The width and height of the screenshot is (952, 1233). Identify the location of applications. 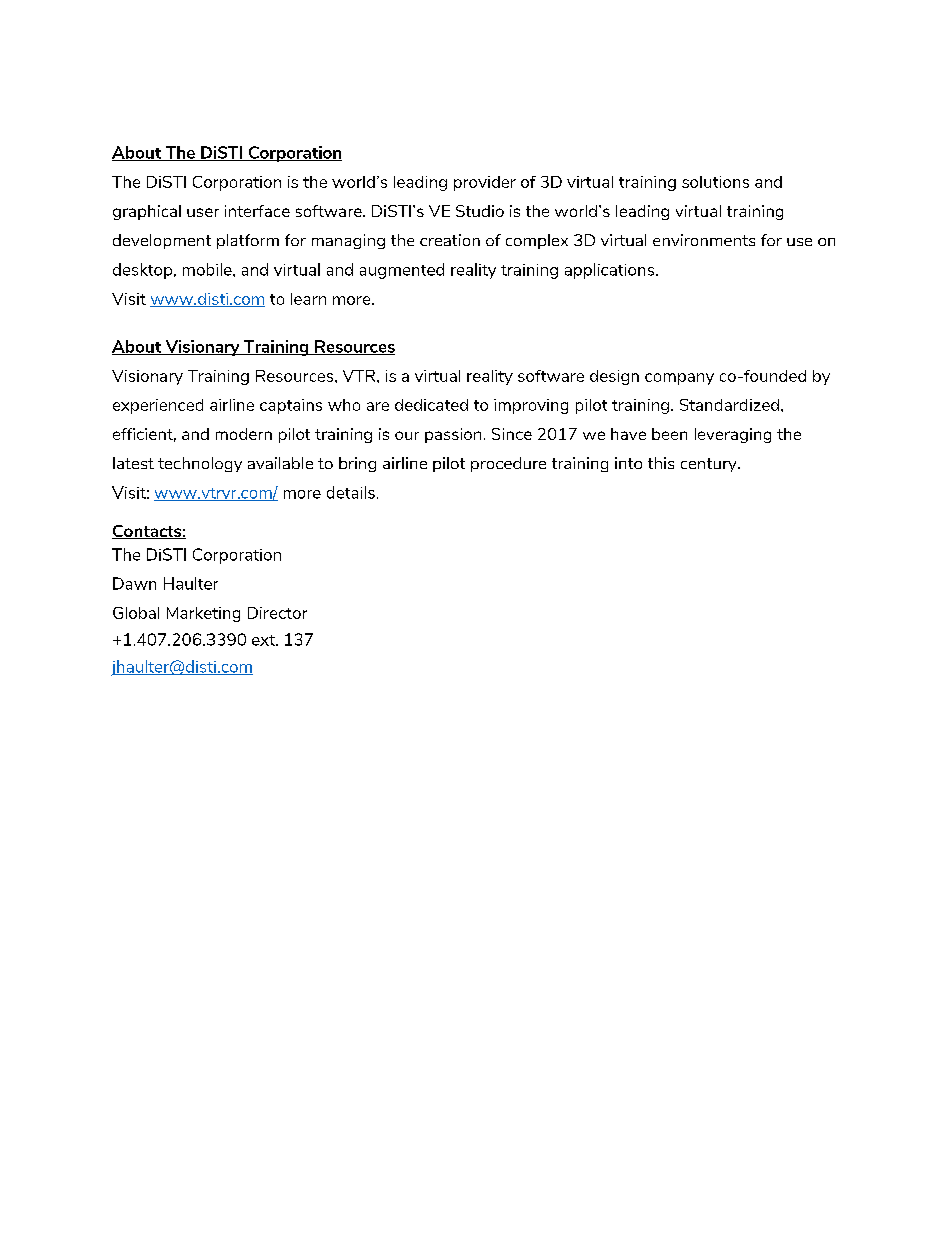
(611, 271).
